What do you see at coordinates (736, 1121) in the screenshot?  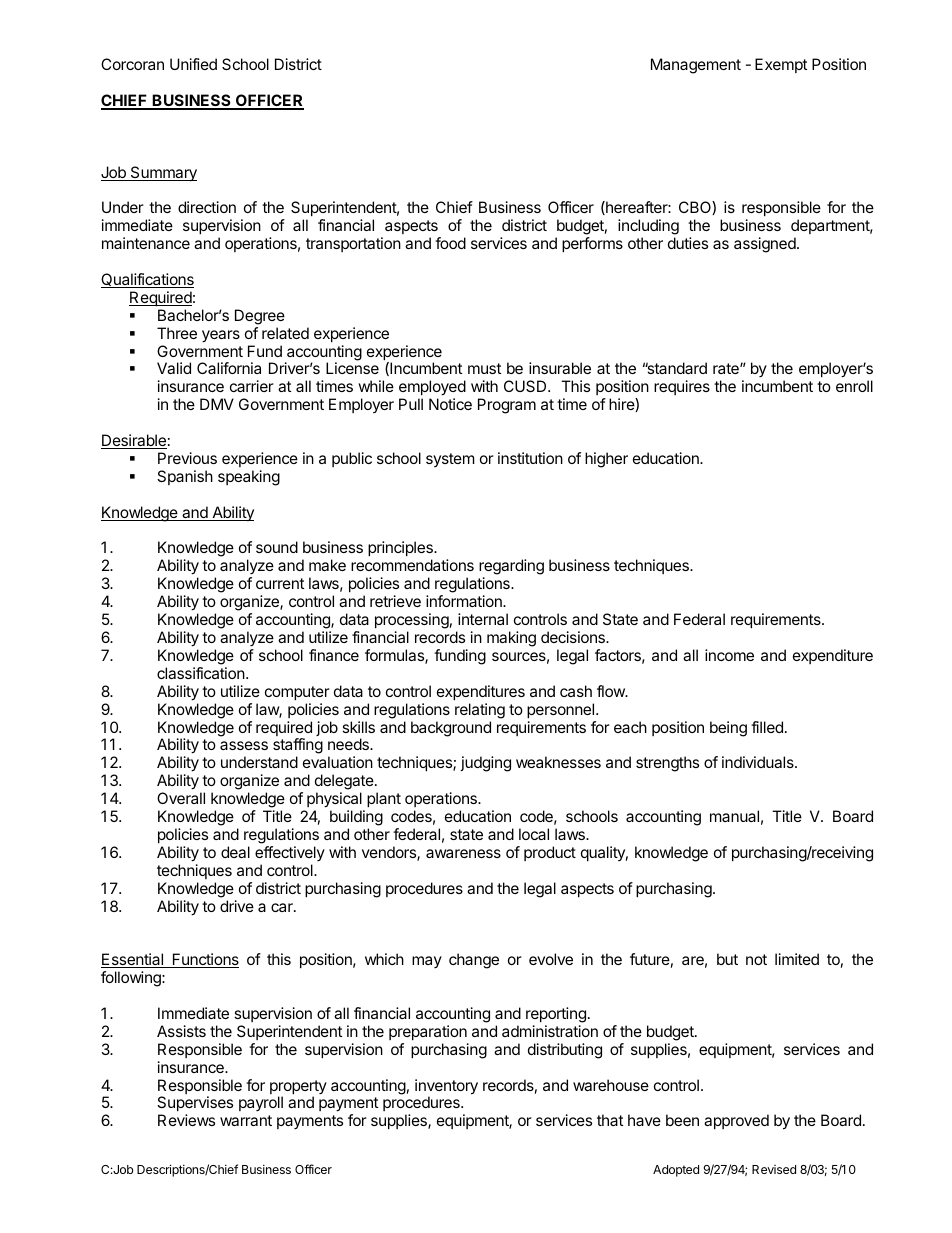 I see `approved` at bounding box center [736, 1121].
